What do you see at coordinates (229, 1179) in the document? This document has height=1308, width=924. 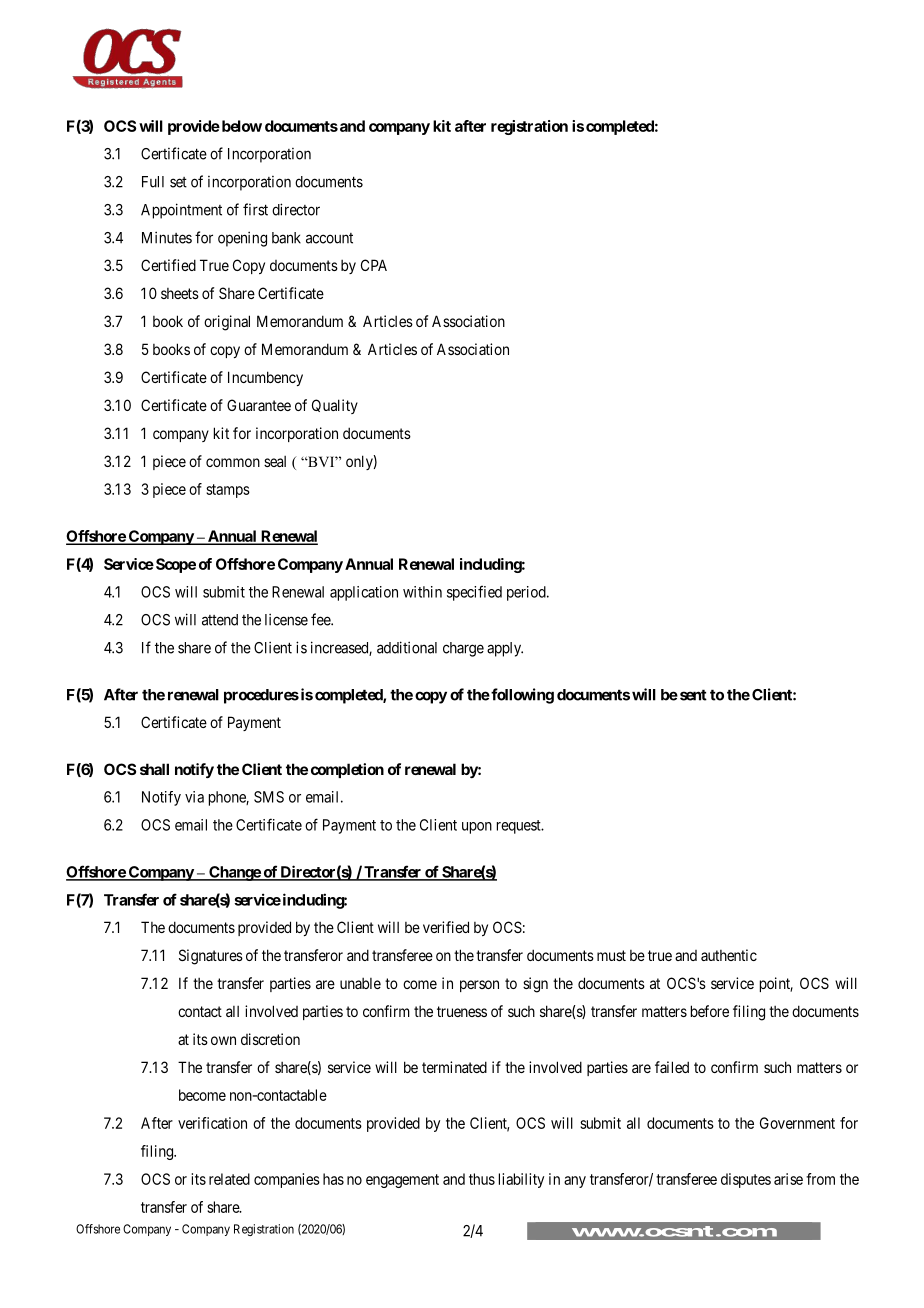 I see `related` at bounding box center [229, 1179].
